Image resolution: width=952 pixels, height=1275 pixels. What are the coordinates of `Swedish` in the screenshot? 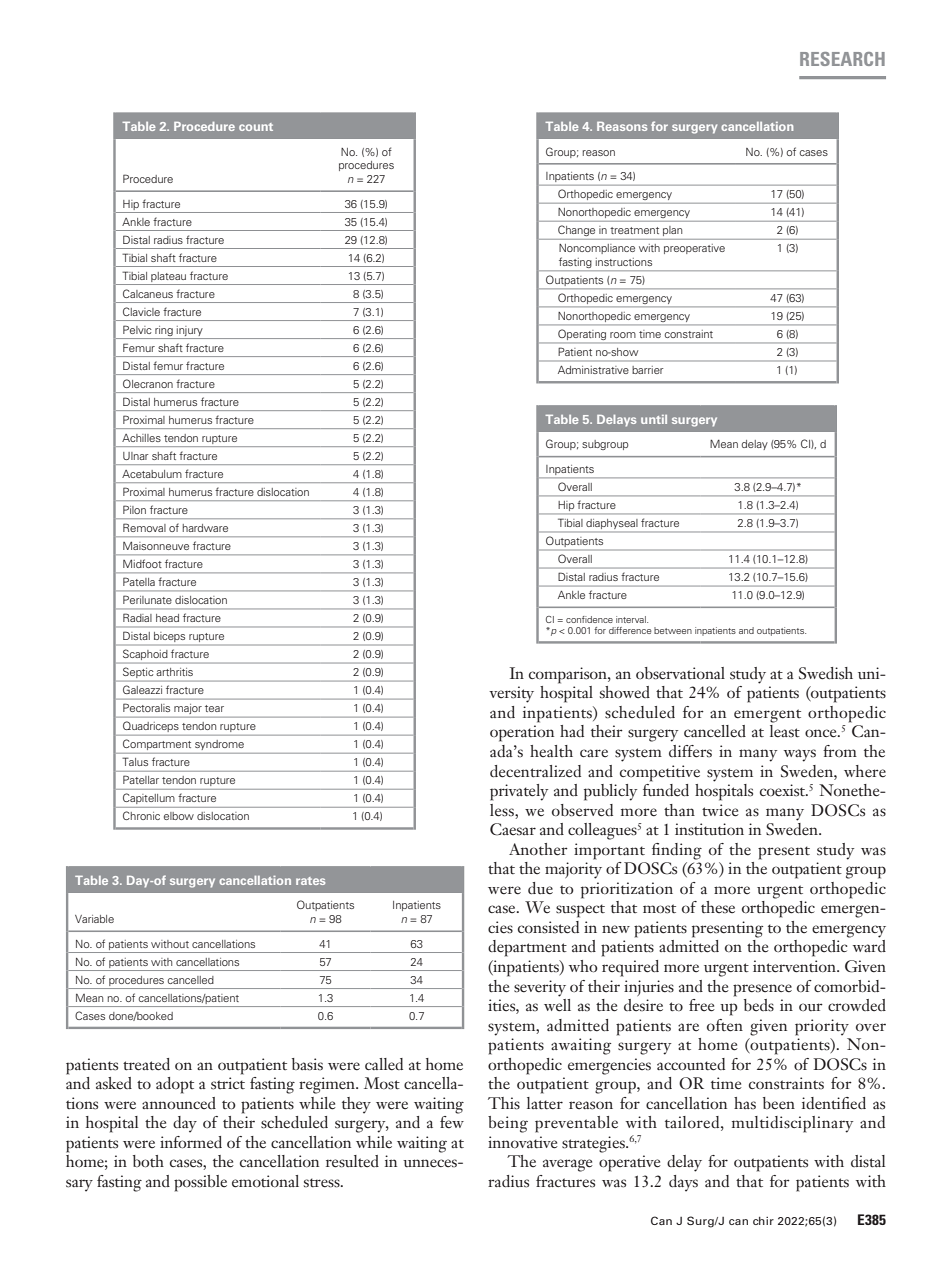 It's located at (826, 673).
